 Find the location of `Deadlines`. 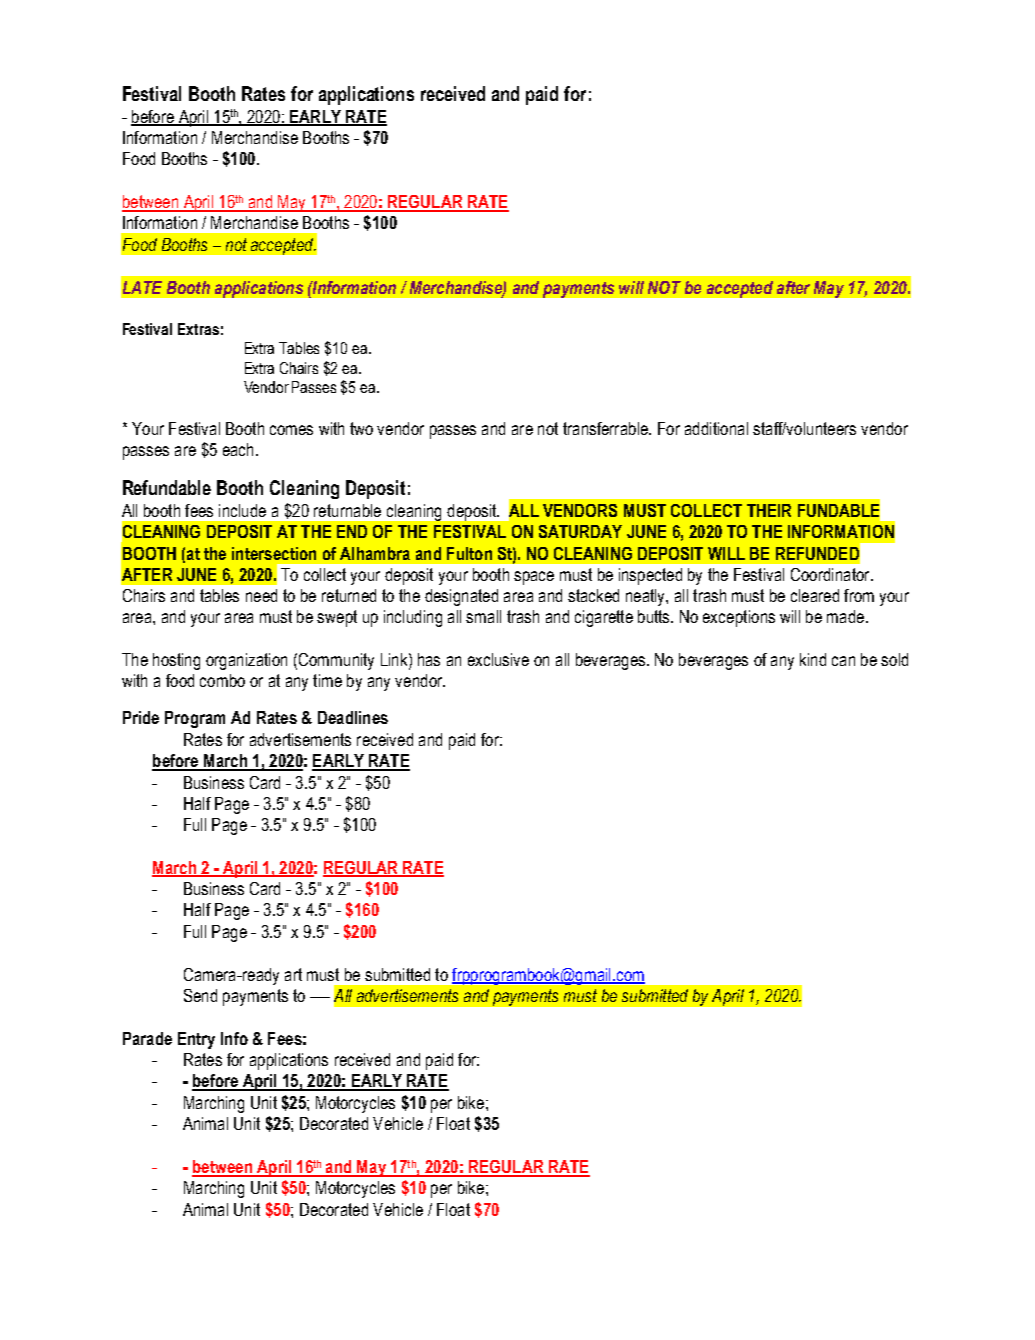

Deadlines is located at coordinates (353, 717).
